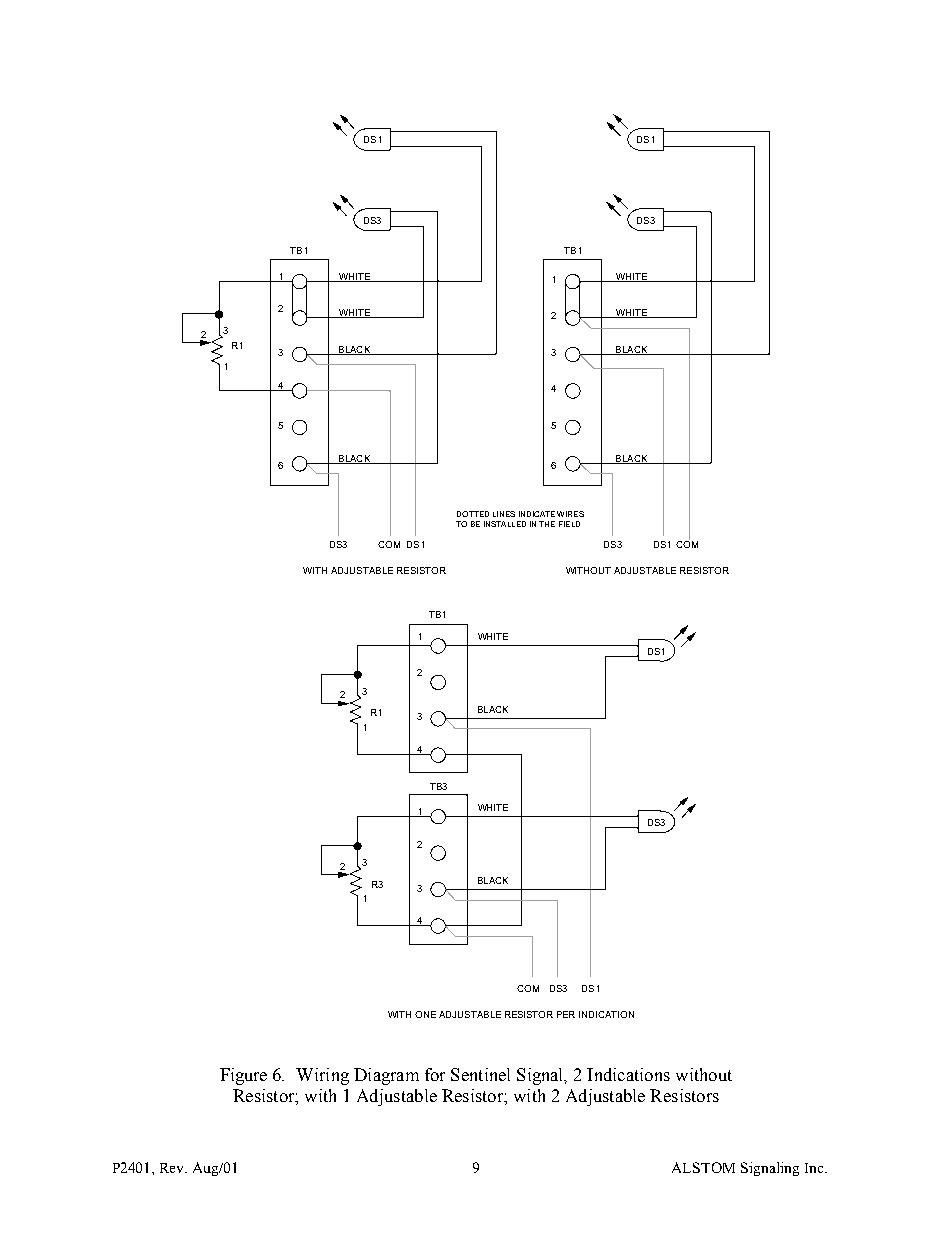  I want to click on Figure, so click(243, 1076).
